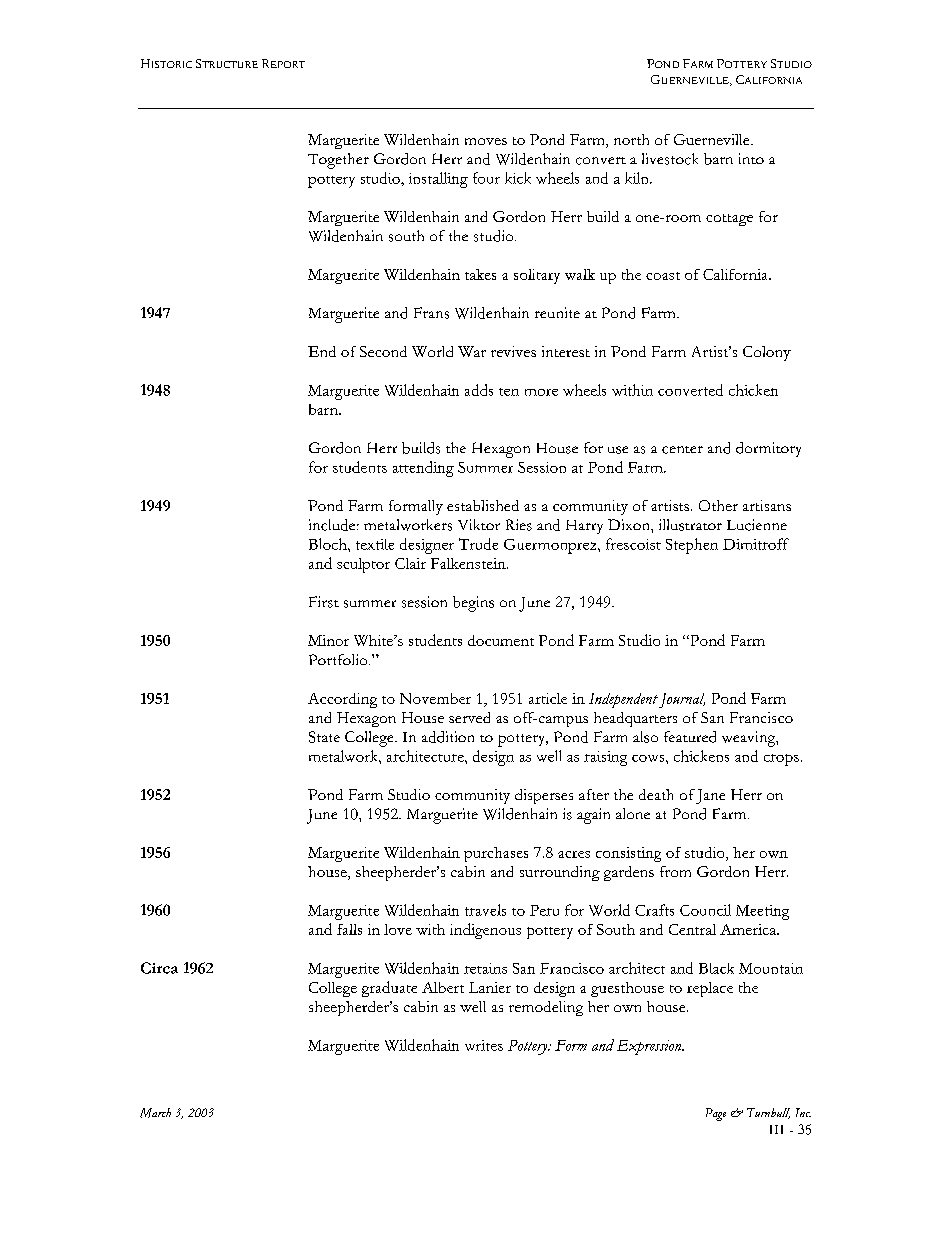 The height and width of the image is (1233, 952). I want to click on writes, so click(484, 1045).
